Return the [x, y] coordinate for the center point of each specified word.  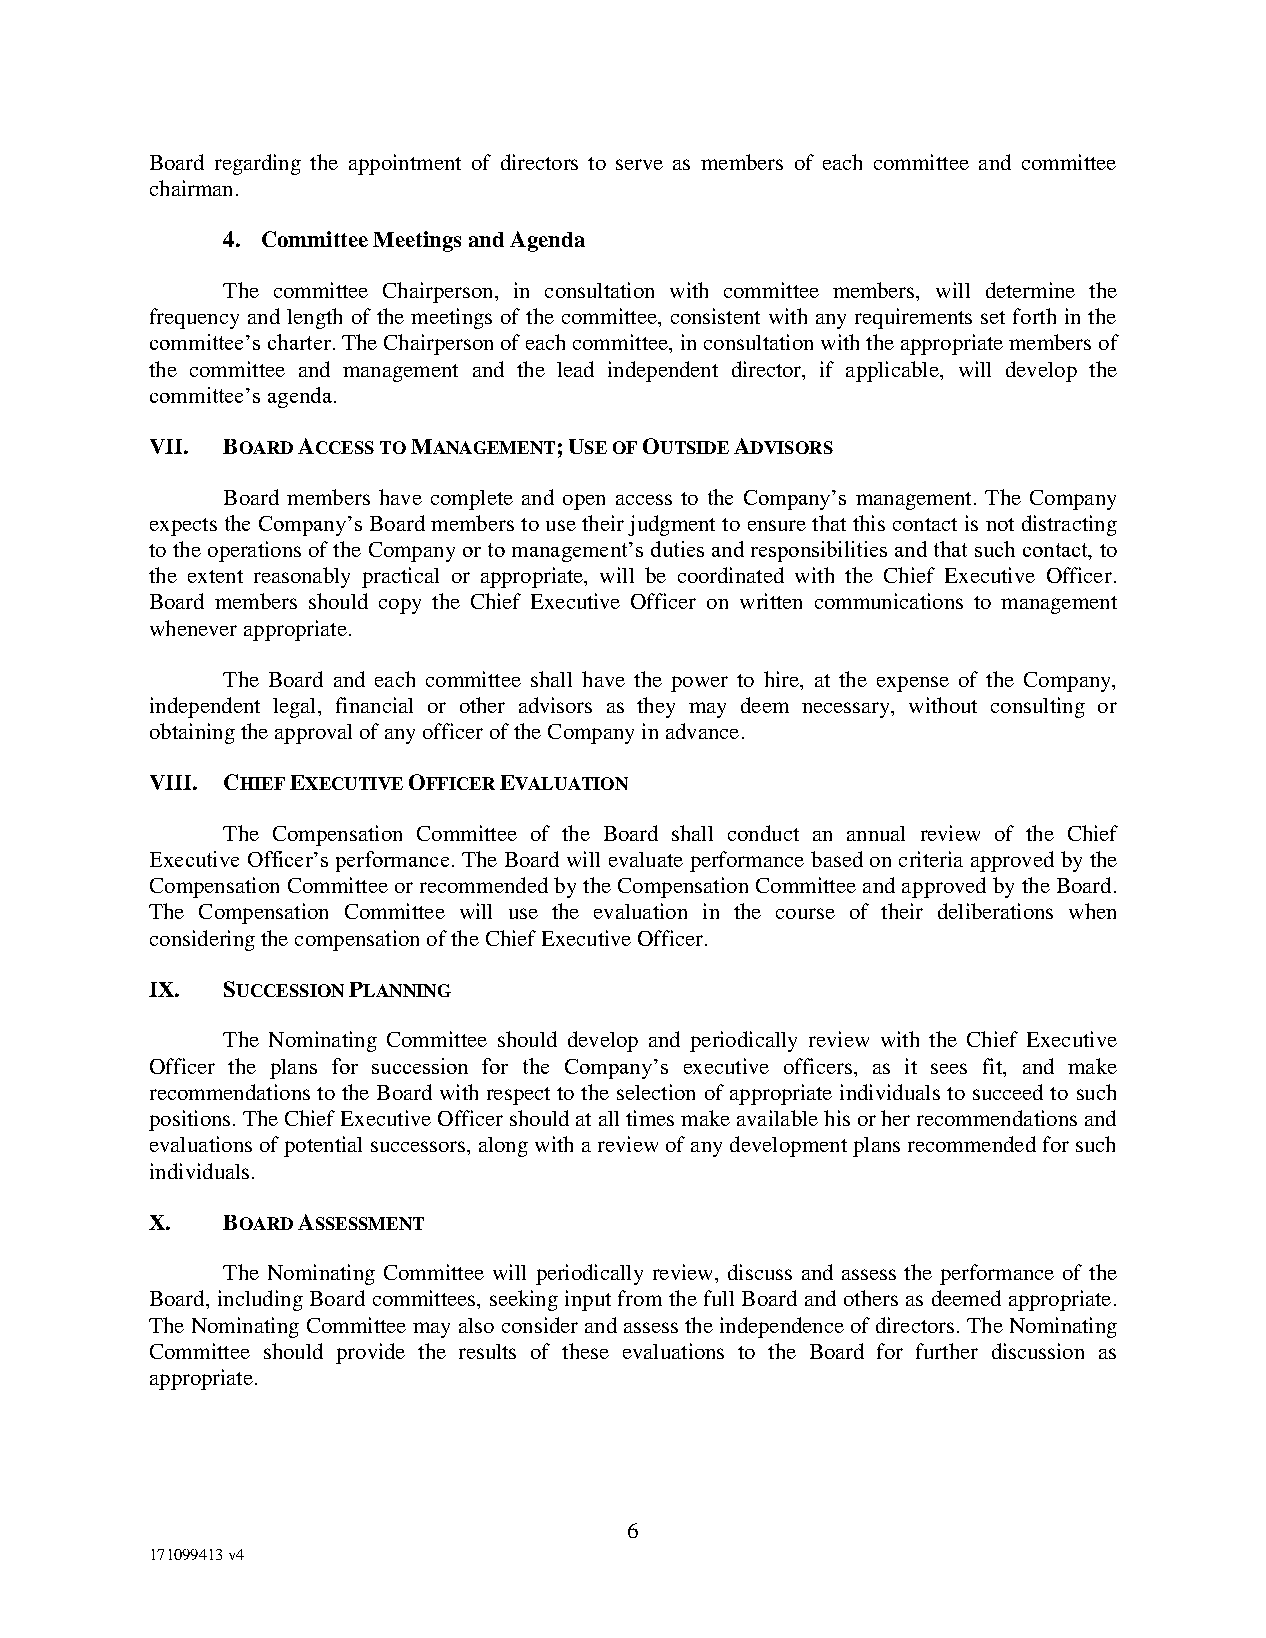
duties [677, 549]
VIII [172, 782]
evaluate [646, 859]
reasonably [302, 577]
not [1000, 524]
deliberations [995, 911]
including [260, 1300]
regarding [258, 164]
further [947, 1351]
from [640, 1298]
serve [639, 164]
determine [1030, 290]
